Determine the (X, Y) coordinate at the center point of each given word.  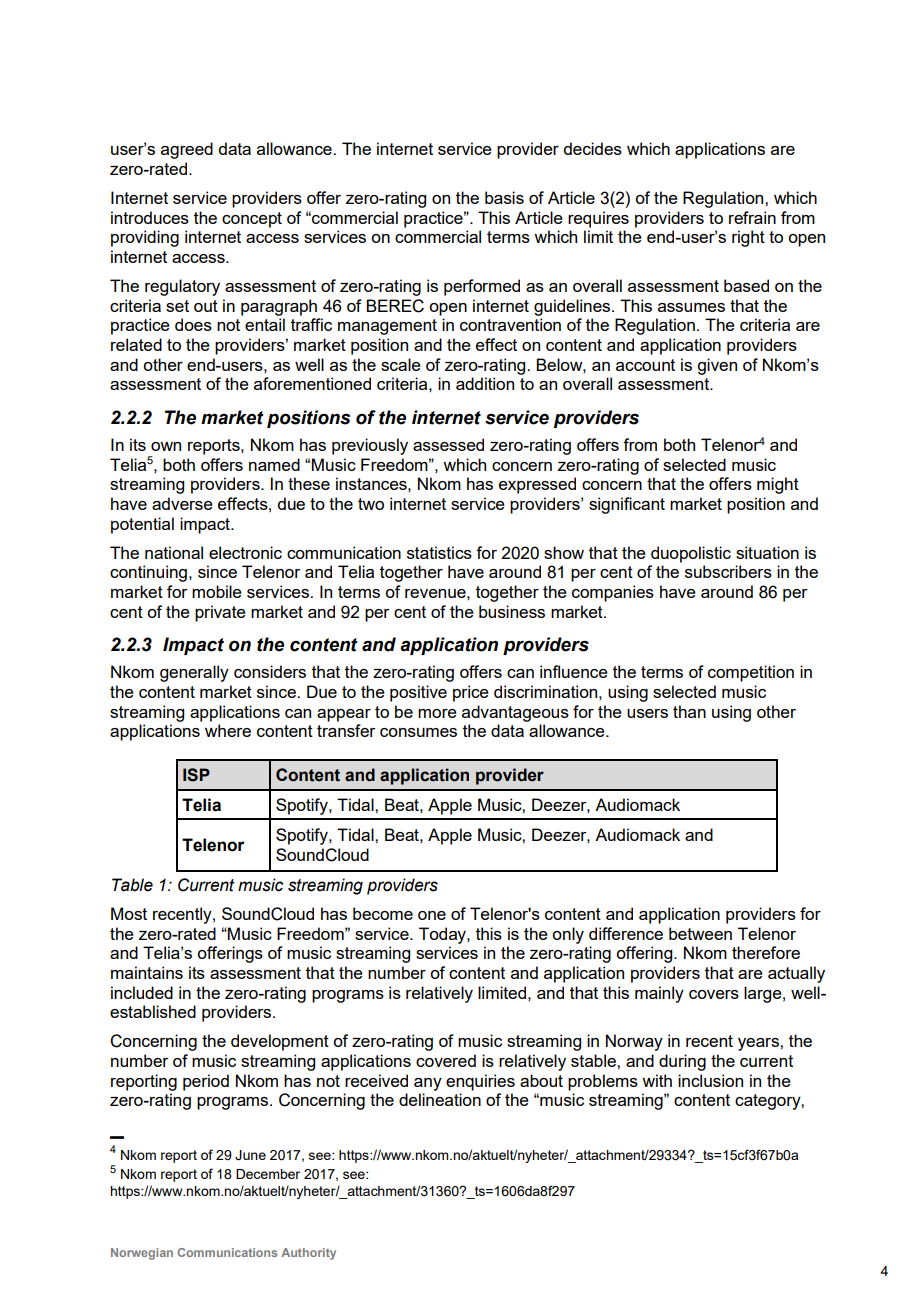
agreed (187, 150)
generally (194, 673)
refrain (752, 217)
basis (504, 197)
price (471, 693)
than (689, 711)
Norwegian (142, 1254)
